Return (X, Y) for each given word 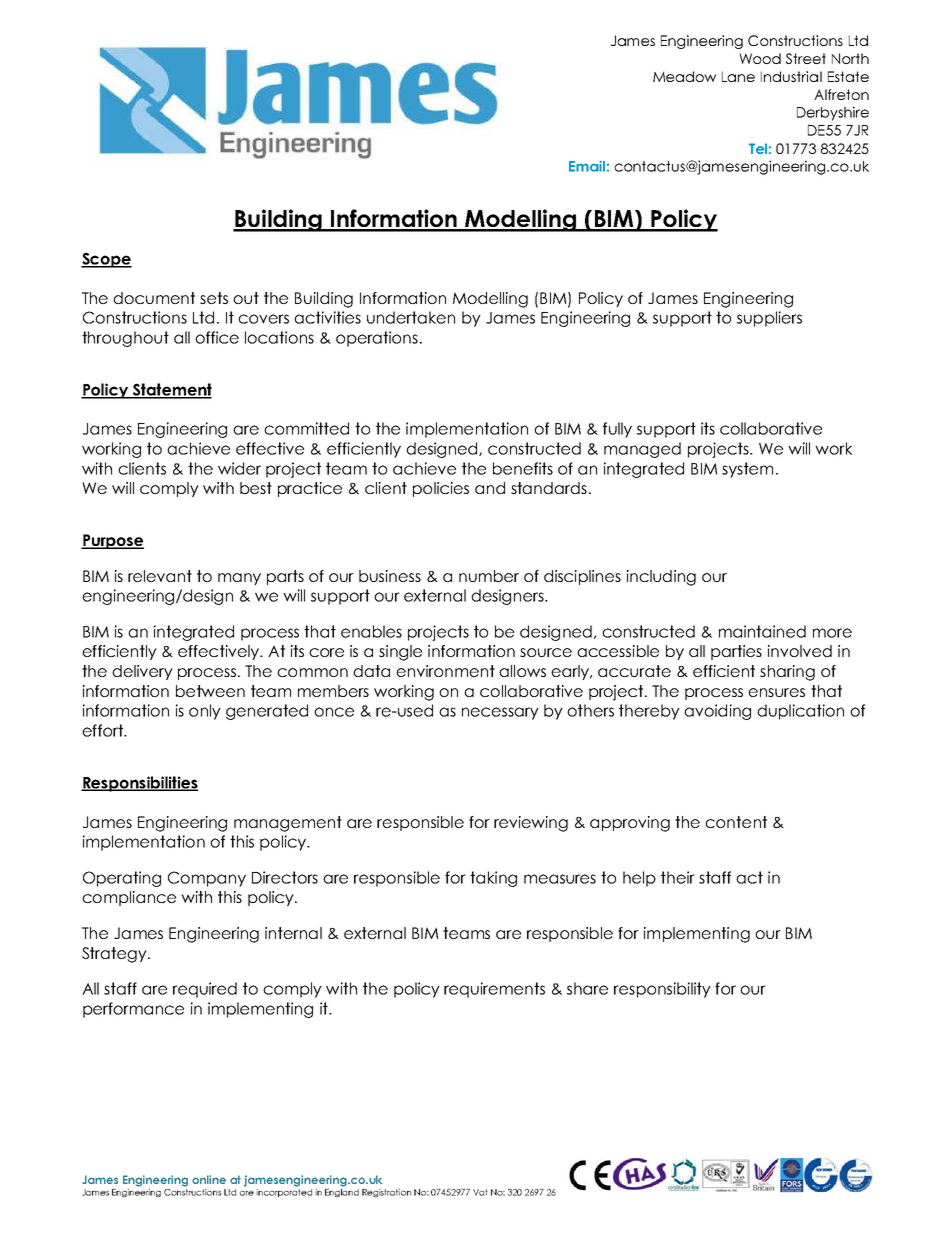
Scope (106, 260)
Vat (480, 1192)
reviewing (531, 824)
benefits (523, 468)
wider (239, 468)
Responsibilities (139, 784)
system (747, 470)
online (209, 1179)
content (736, 822)
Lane (738, 76)
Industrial (791, 76)
